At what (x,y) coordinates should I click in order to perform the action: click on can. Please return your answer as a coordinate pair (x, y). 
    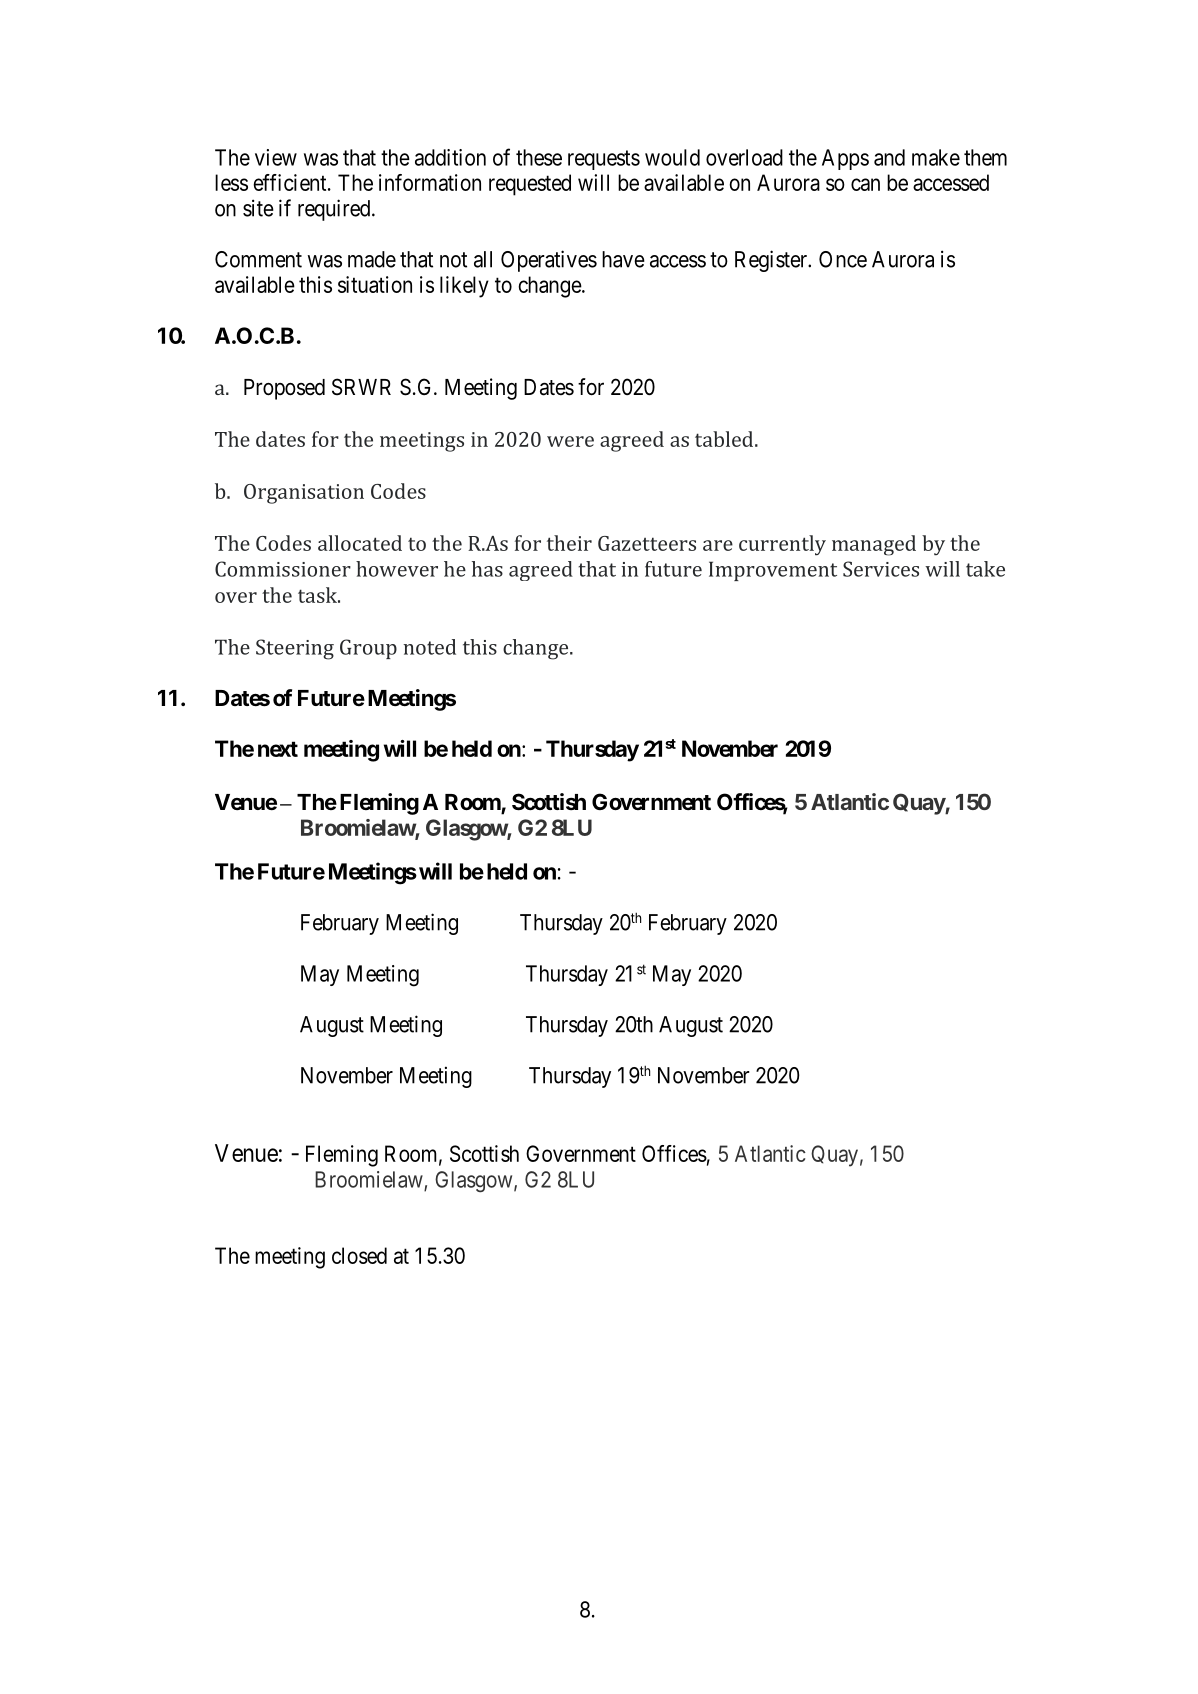
    Looking at the image, I should click on (865, 184).
